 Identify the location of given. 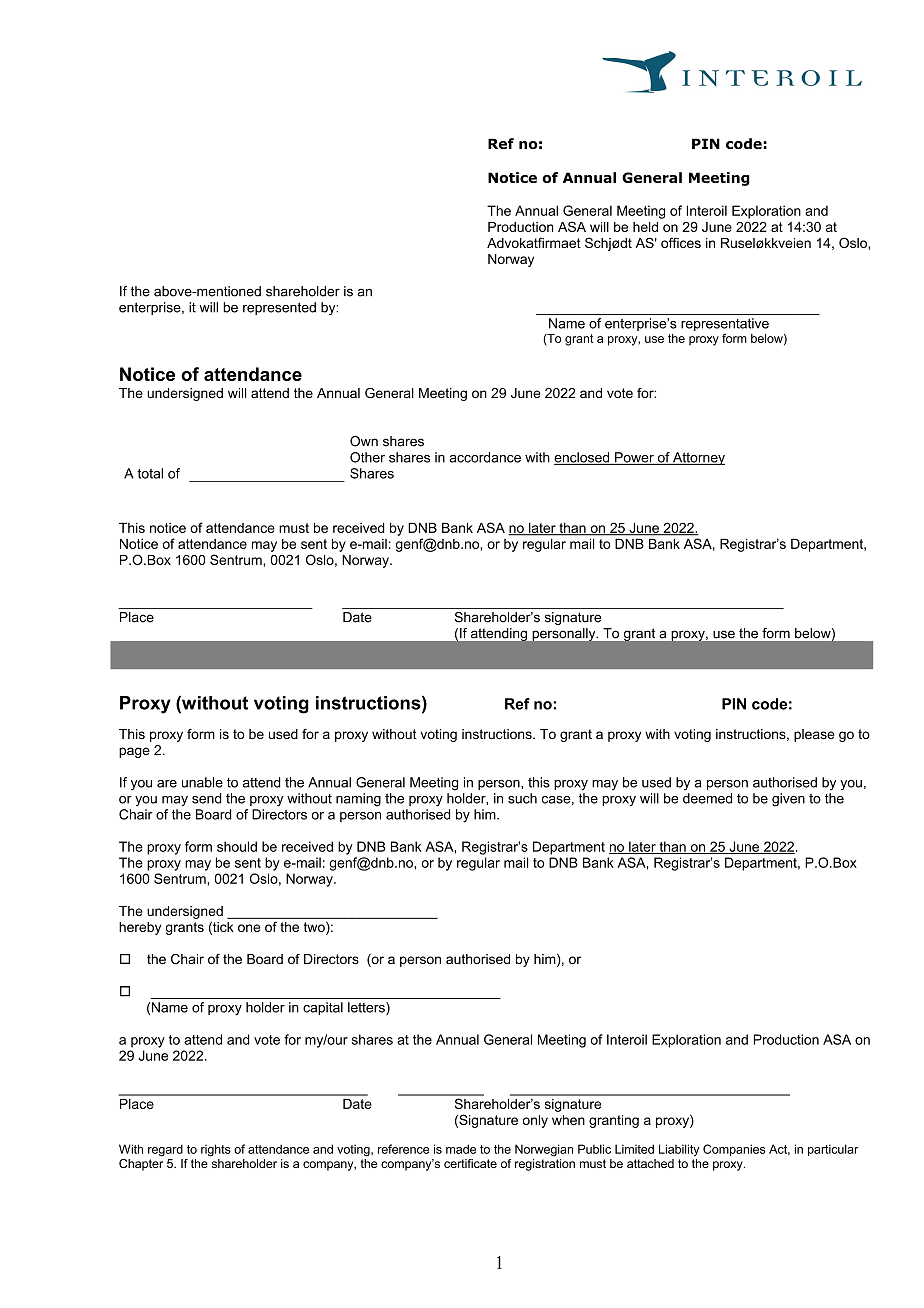
(788, 800).
